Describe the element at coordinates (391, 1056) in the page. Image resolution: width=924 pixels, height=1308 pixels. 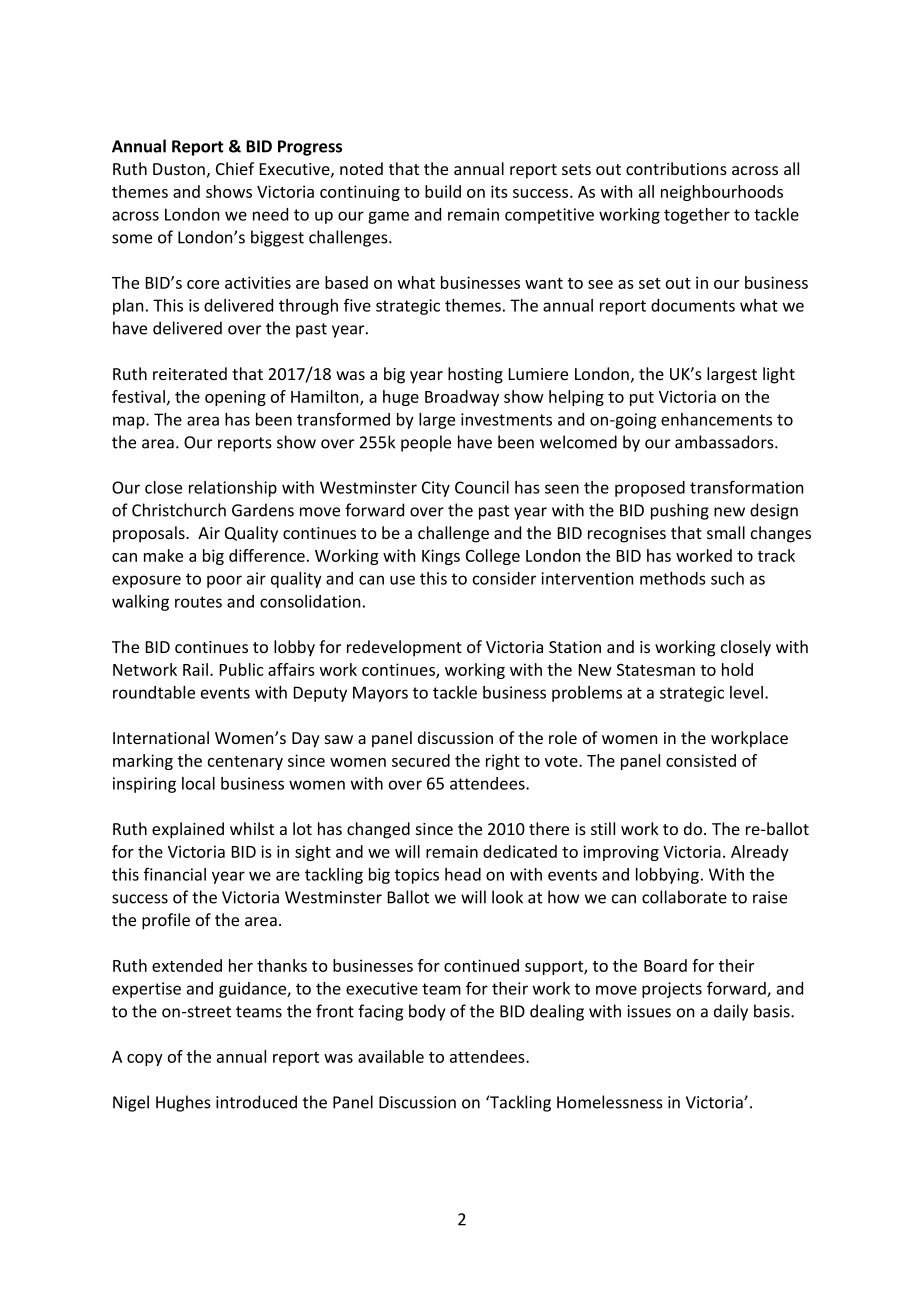
I see `available` at that location.
